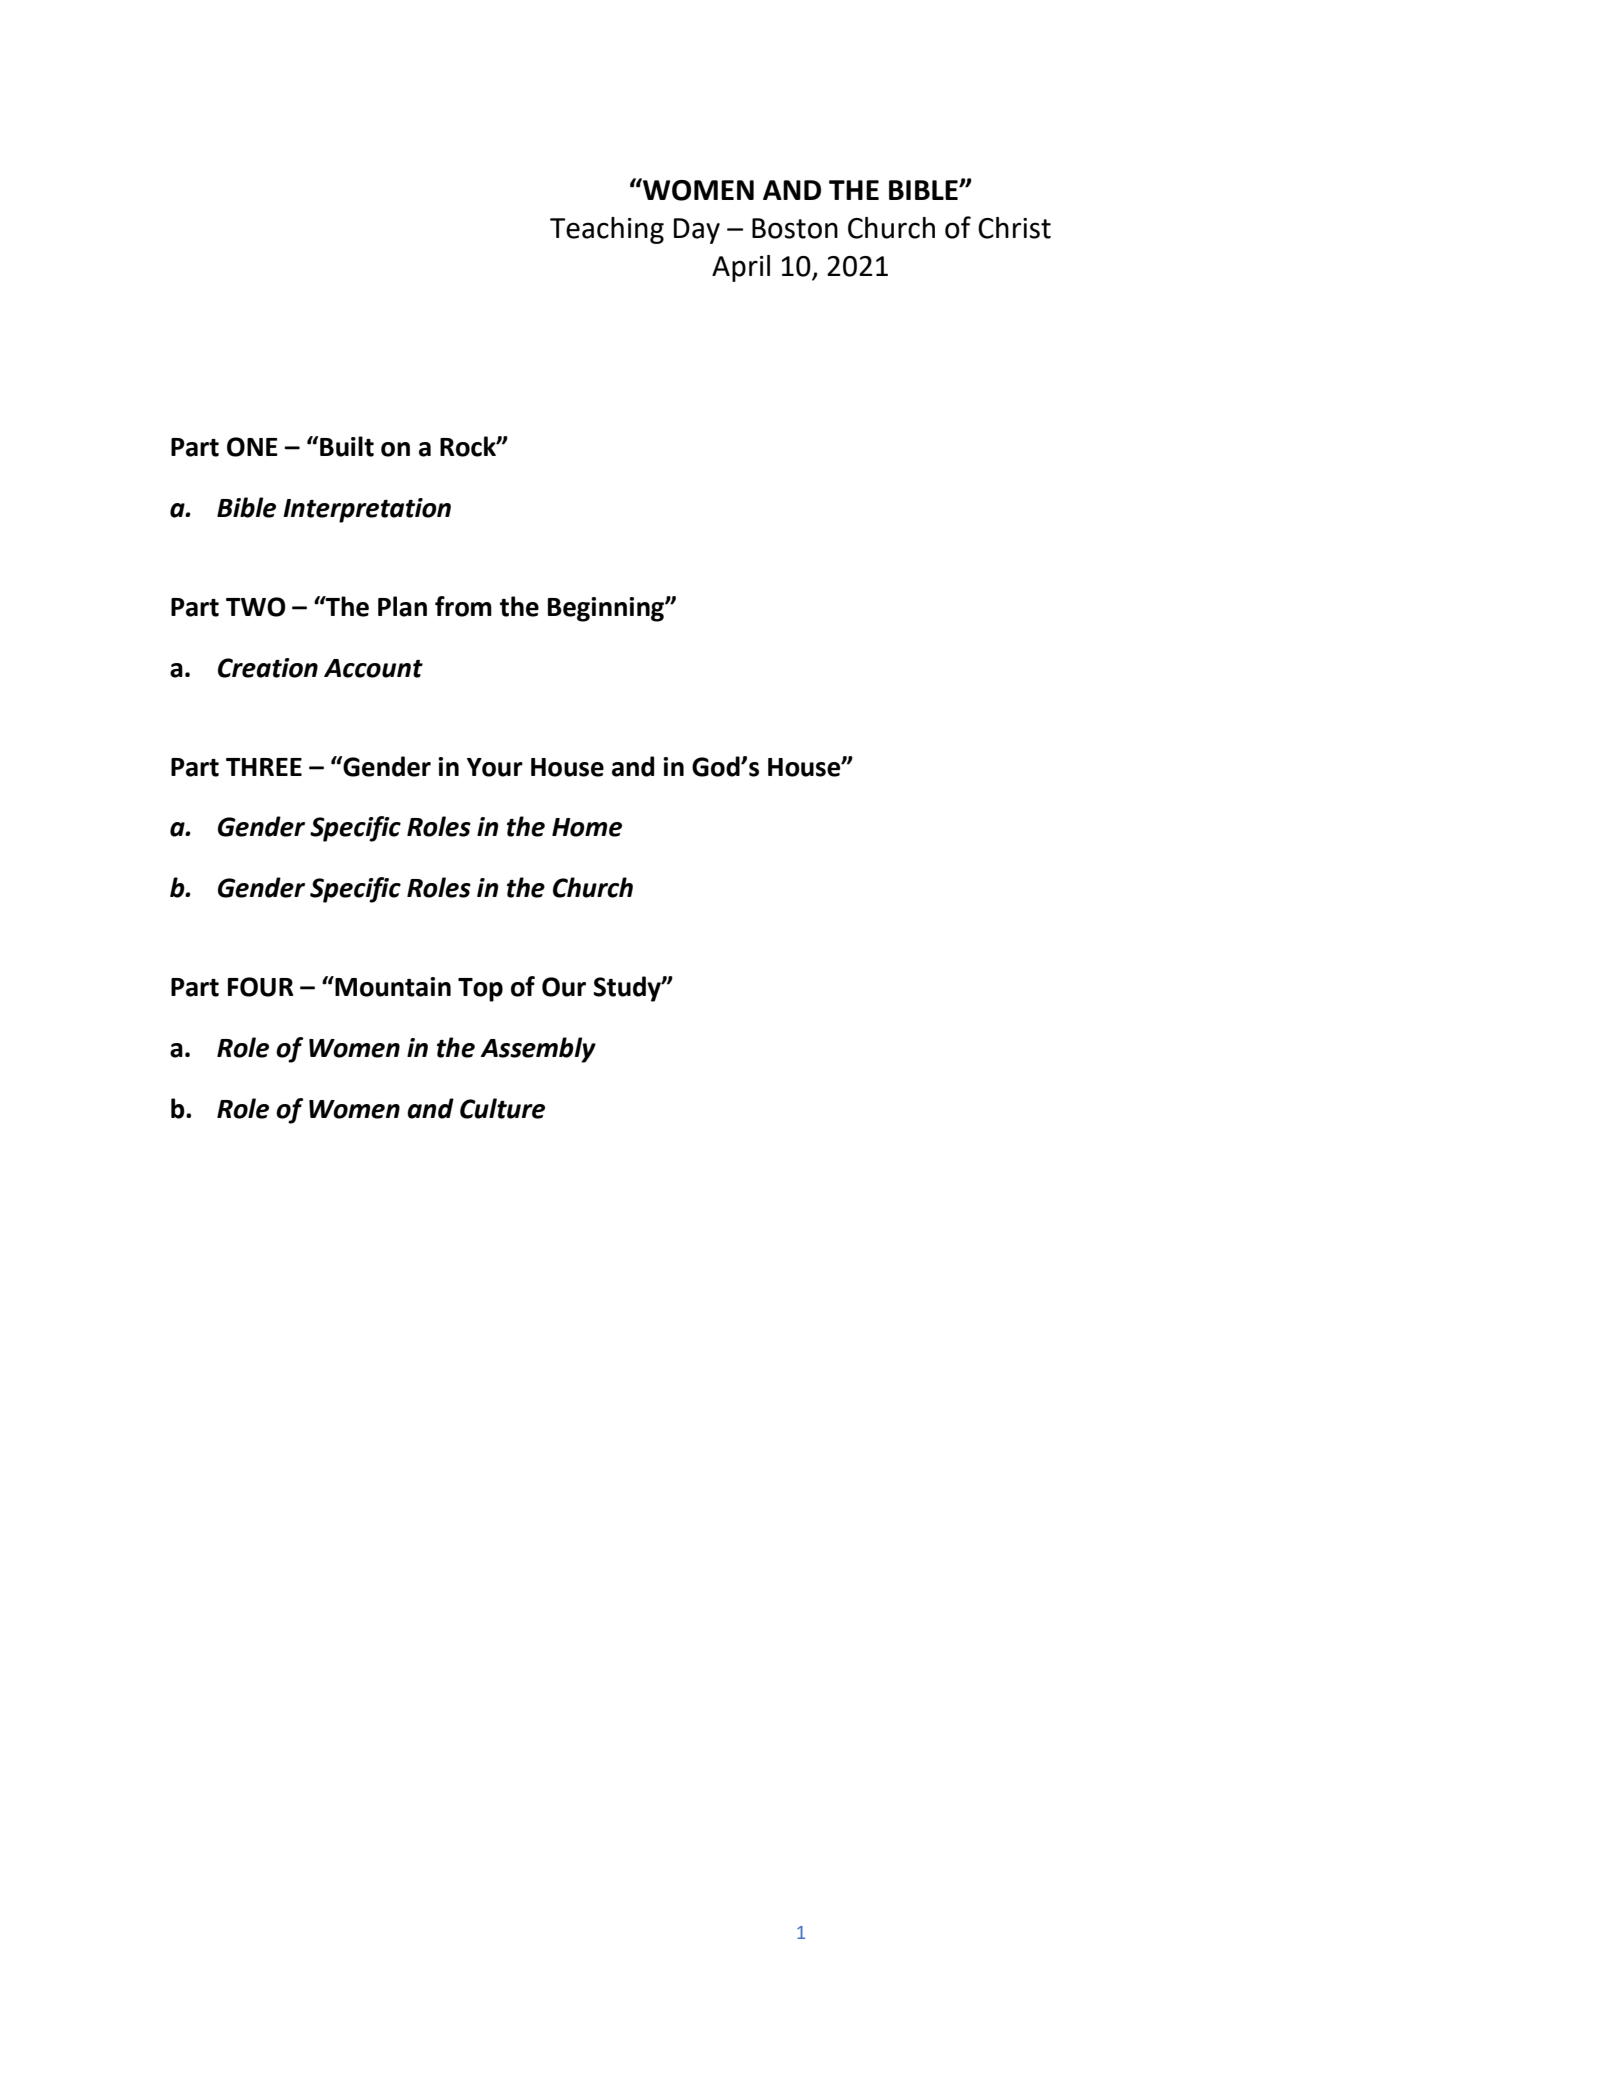 The image size is (1602, 2074). I want to click on Top, so click(480, 990).
